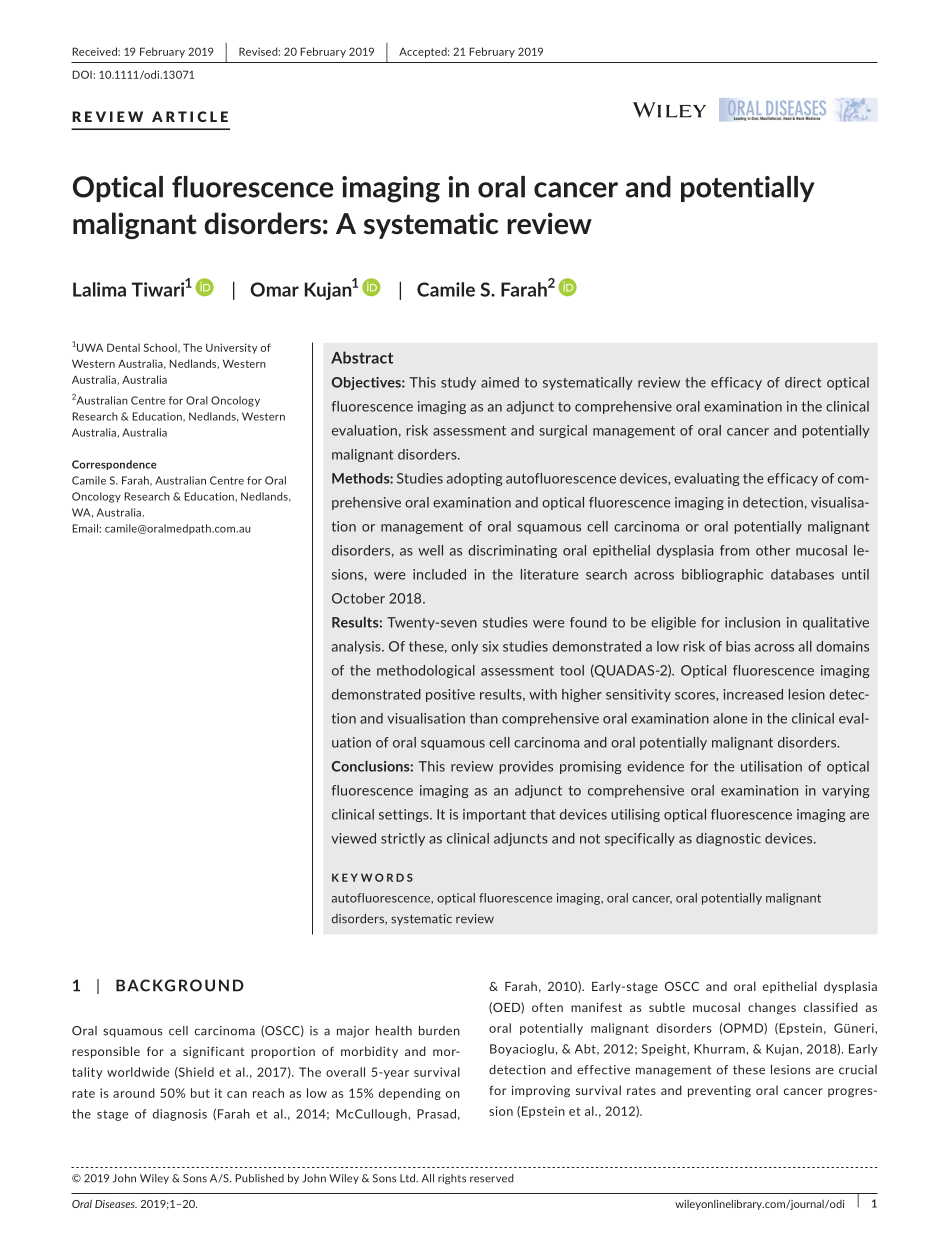 The width and height of the screenshot is (952, 1251). What do you see at coordinates (114, 465) in the screenshot?
I see `Correspondence` at bounding box center [114, 465].
